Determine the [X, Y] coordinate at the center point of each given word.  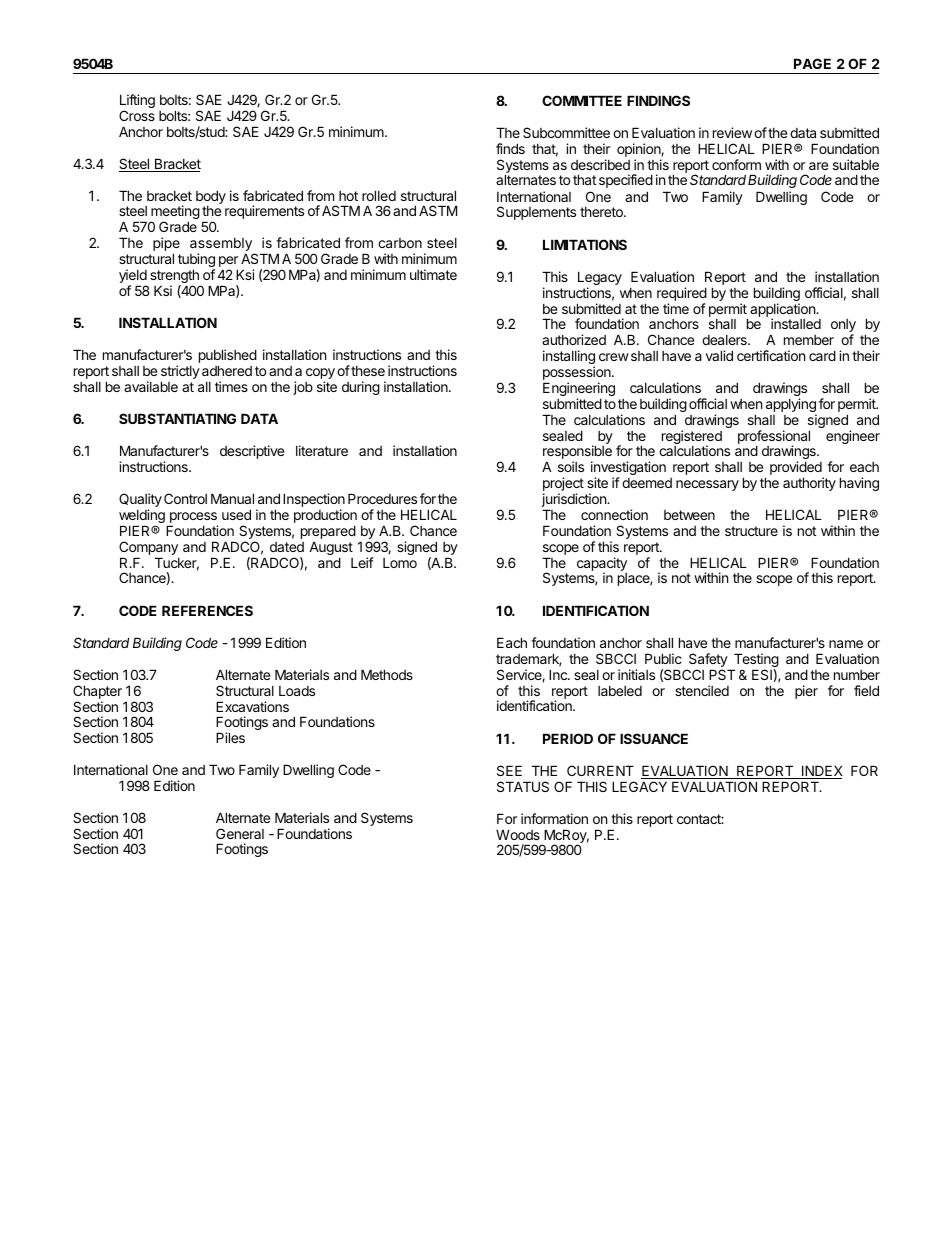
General [240, 833]
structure [751, 531]
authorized [574, 339]
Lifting [137, 102]
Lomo [400, 563]
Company [148, 549]
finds [510, 148]
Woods [518, 835]
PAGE [812, 63]
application [783, 311]
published [228, 357]
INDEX [821, 772]
